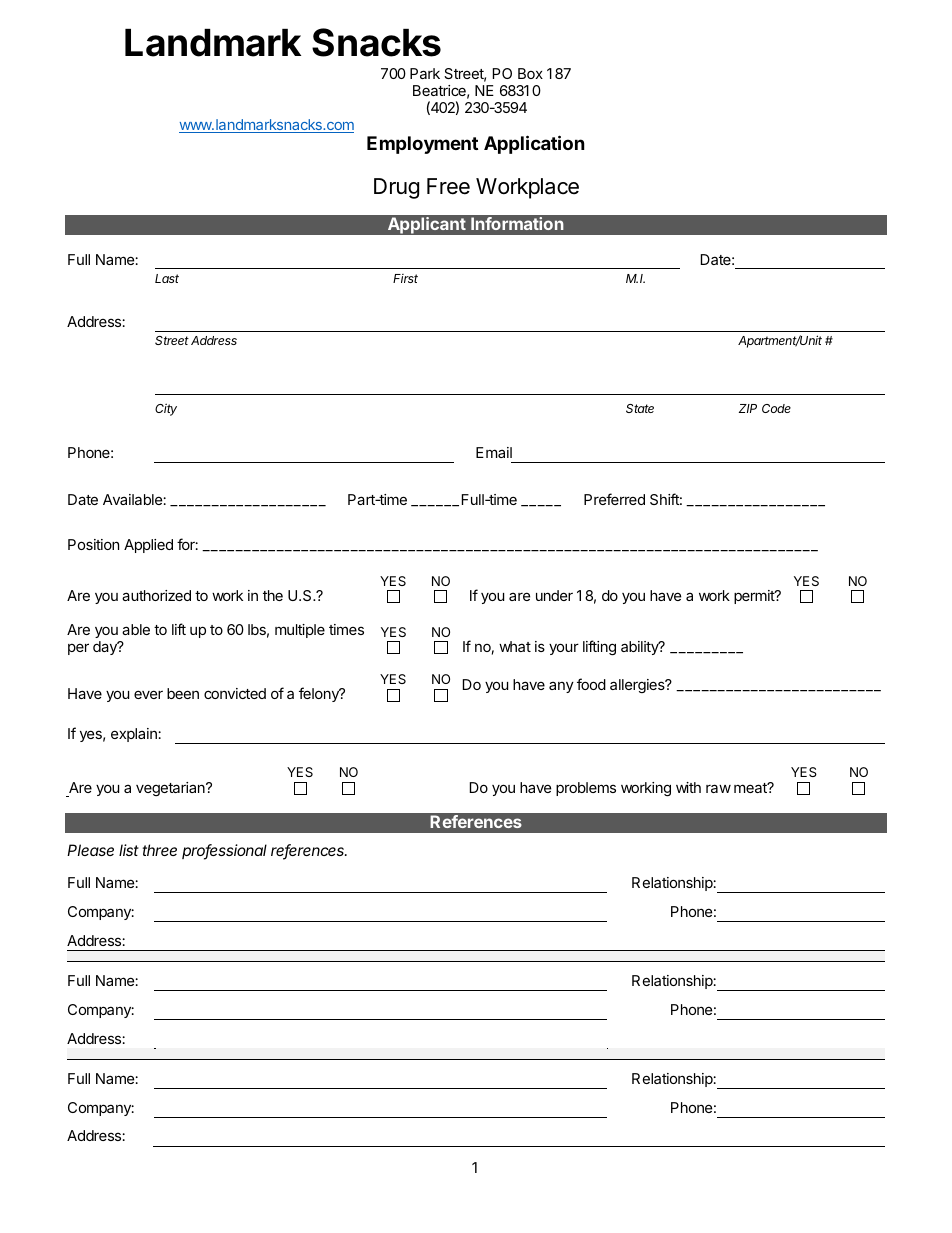 Image resolution: width=952 pixels, height=1233 pixels. What do you see at coordinates (614, 499) in the page?
I see `Preferred` at bounding box center [614, 499].
